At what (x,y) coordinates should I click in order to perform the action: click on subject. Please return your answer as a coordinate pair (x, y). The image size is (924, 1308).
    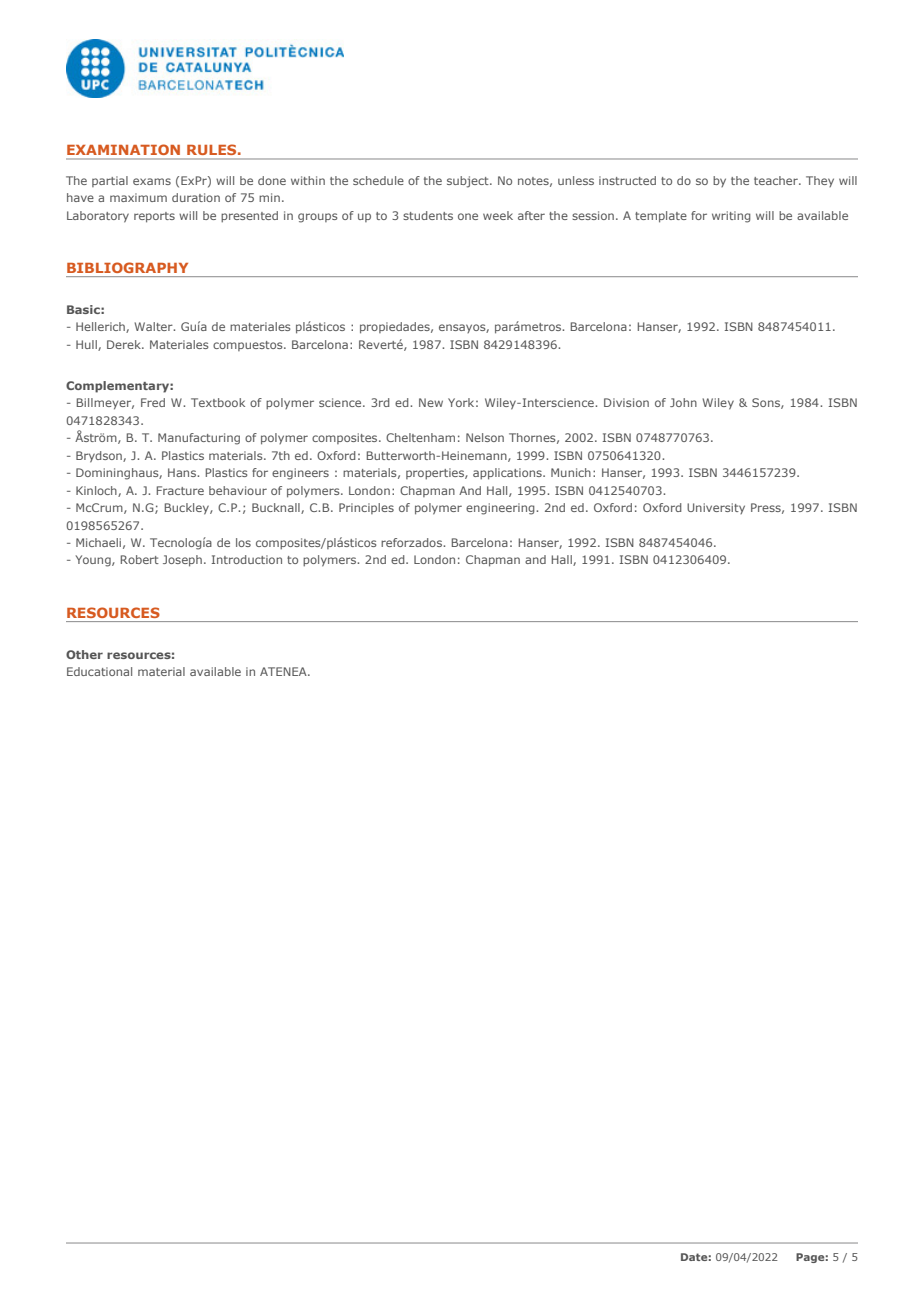
    Looking at the image, I should click on (469, 182).
